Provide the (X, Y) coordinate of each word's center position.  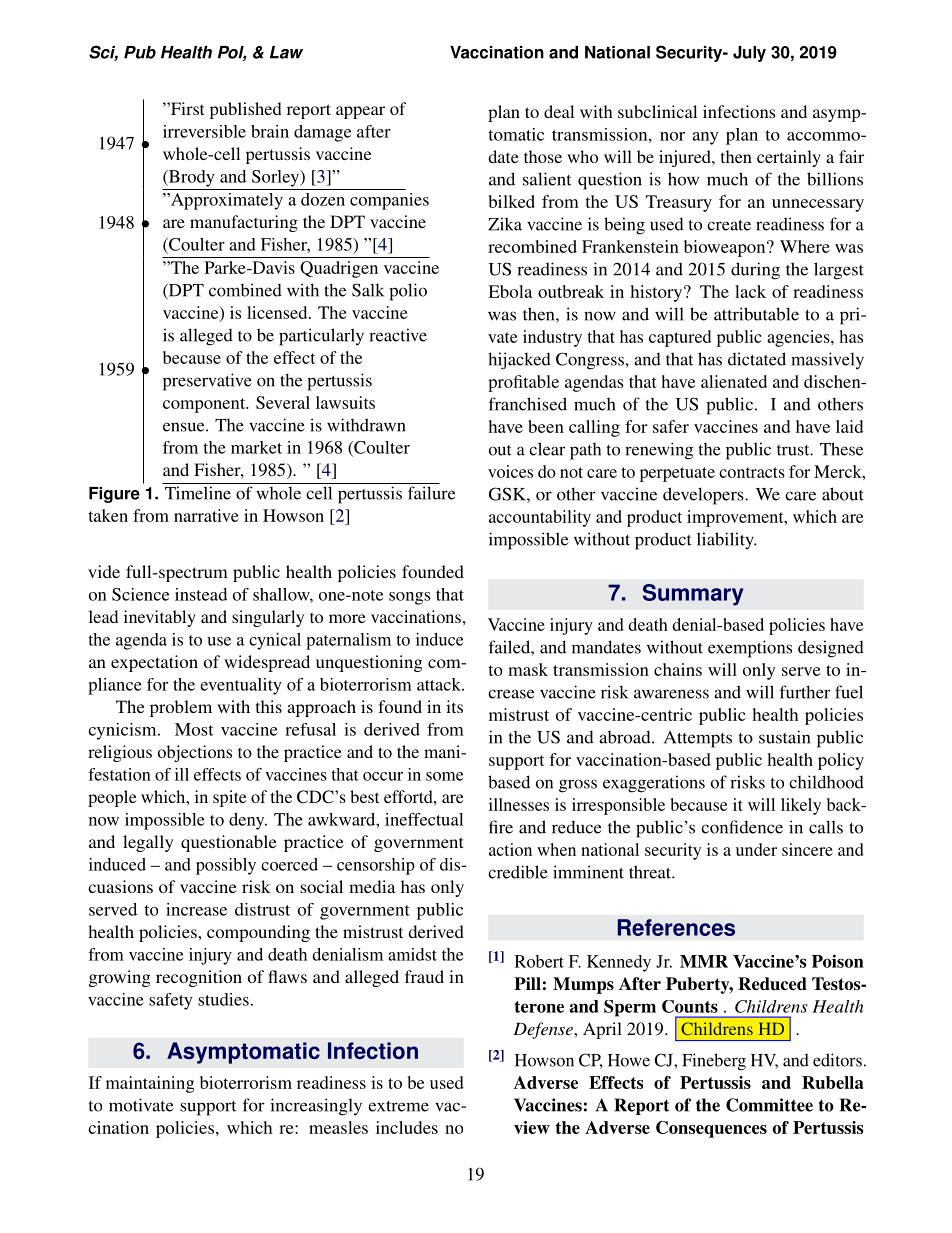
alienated (734, 381)
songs (410, 598)
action (510, 849)
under (756, 849)
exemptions (750, 649)
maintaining (150, 1084)
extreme (398, 1106)
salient (547, 179)
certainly (789, 158)
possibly (226, 866)
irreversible (204, 131)
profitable (523, 383)
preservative (207, 382)
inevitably (160, 618)
